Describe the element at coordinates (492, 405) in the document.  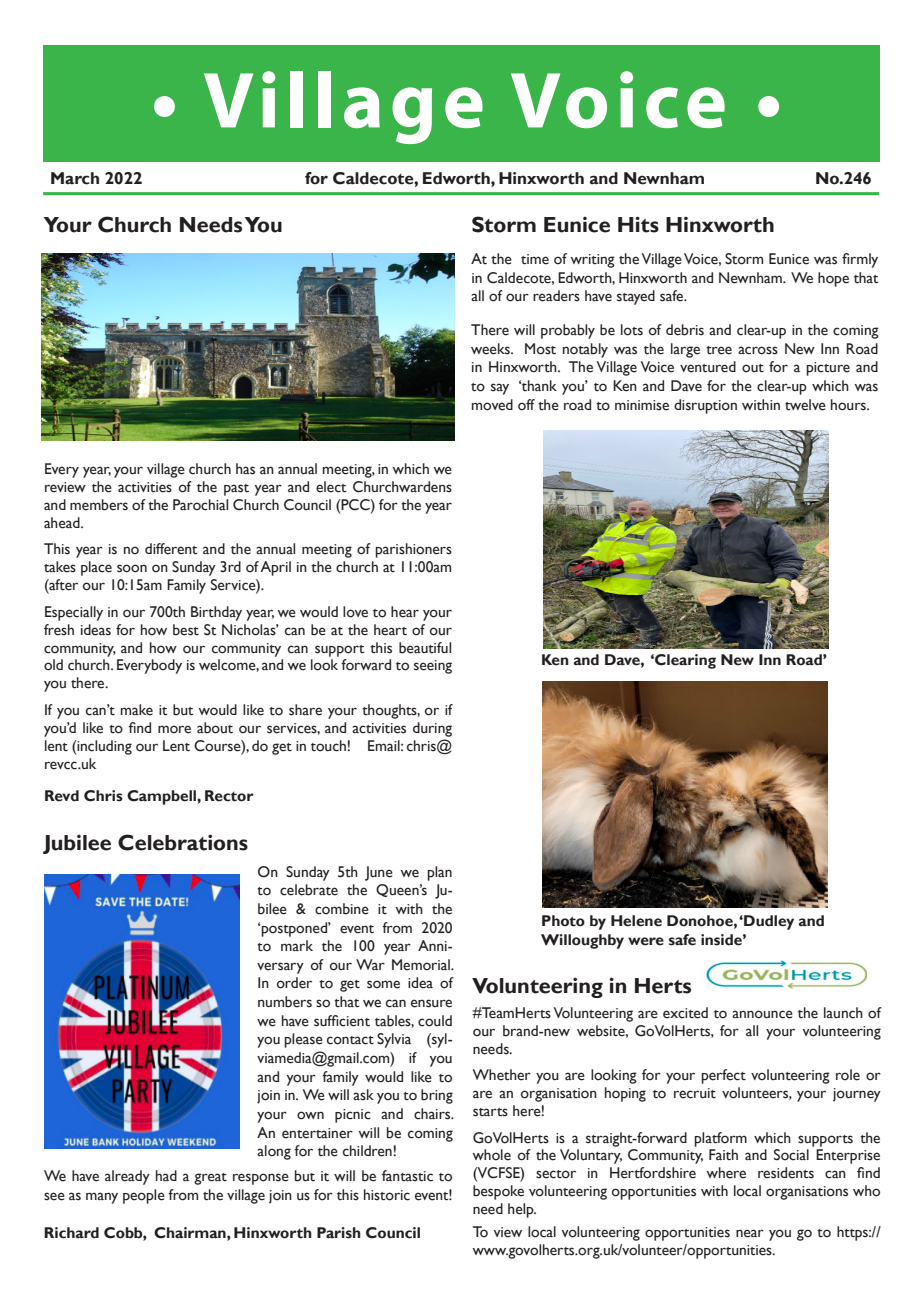
I see `moved` at that location.
